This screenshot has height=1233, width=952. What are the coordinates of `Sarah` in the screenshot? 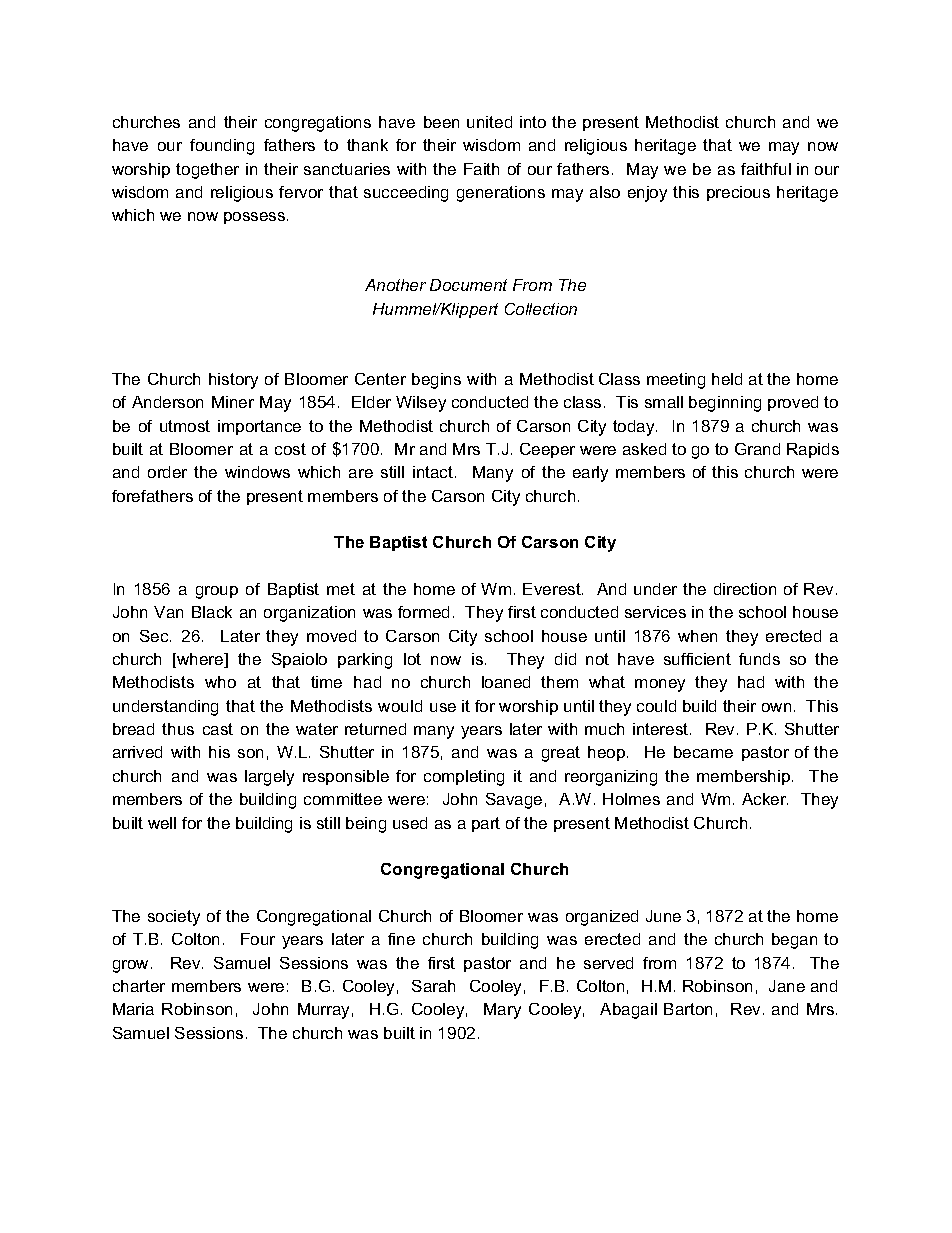 It's located at (433, 986).
